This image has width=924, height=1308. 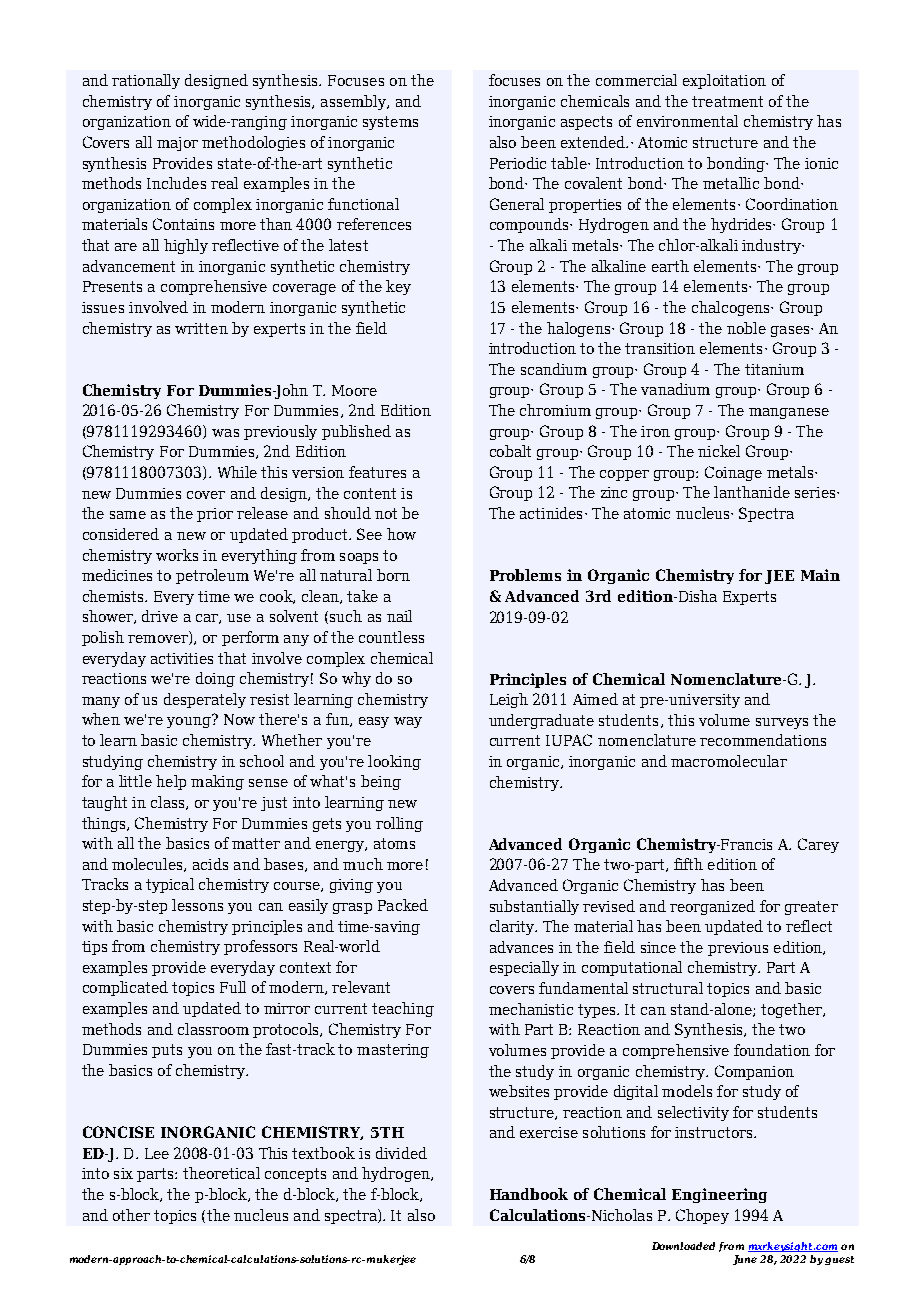 I want to click on systems, so click(x=390, y=123).
